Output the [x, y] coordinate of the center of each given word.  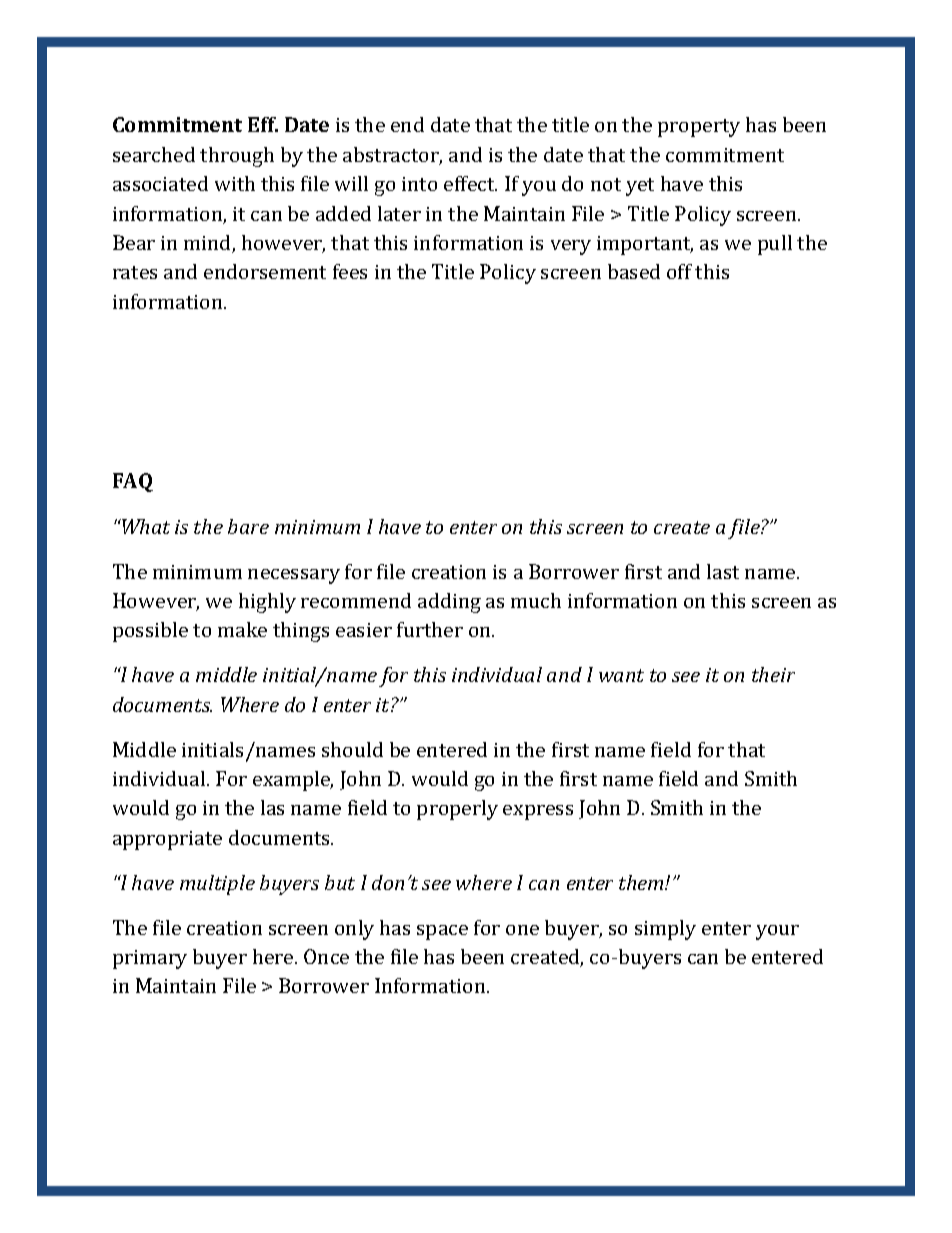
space [442, 932]
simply [665, 930]
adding [449, 603]
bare [248, 526]
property [699, 128]
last [723, 571]
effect [470, 183]
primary [150, 959]
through [237, 157]
